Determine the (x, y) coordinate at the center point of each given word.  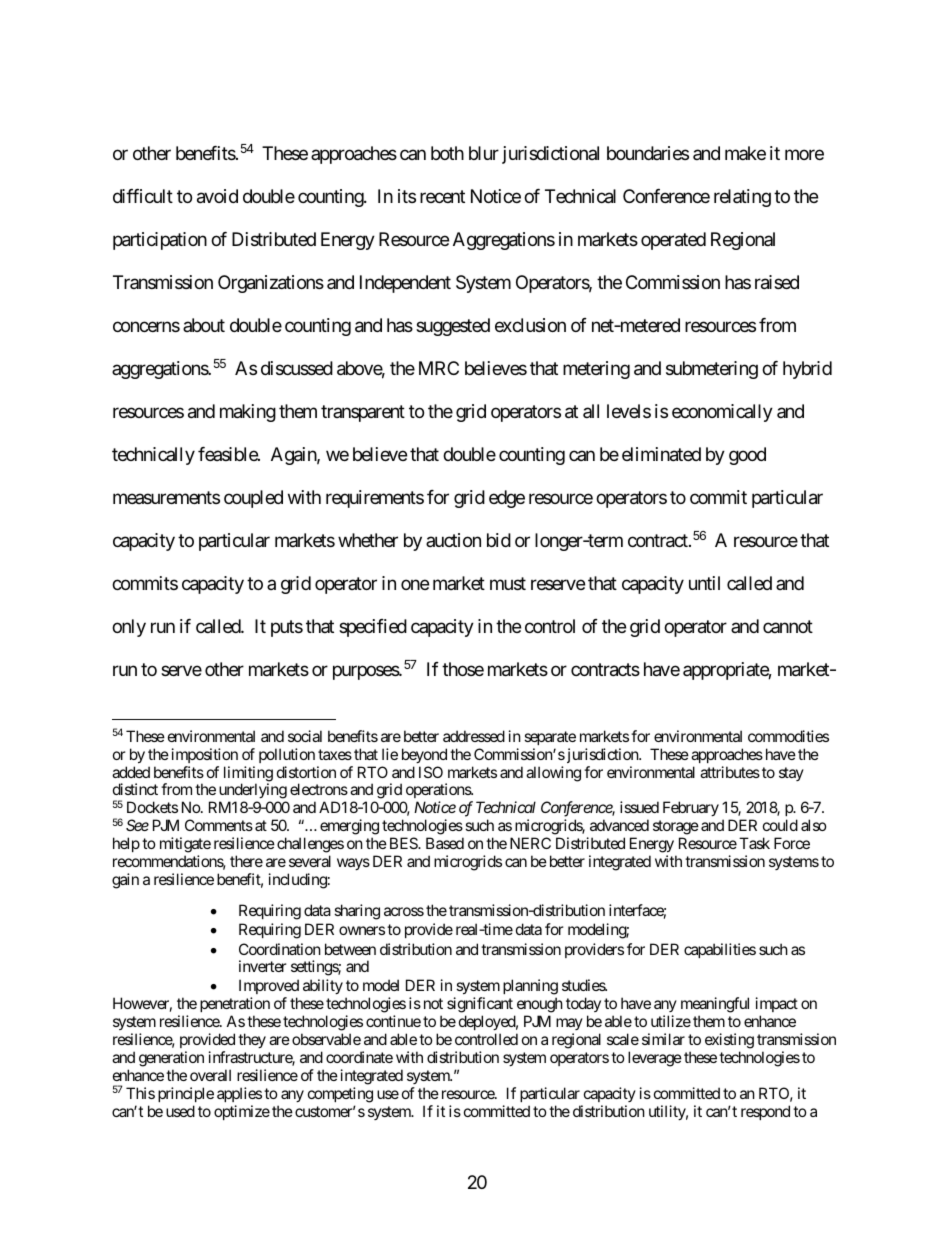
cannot (788, 626)
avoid (217, 196)
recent (442, 197)
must (508, 583)
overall (210, 1075)
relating (742, 198)
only (129, 628)
